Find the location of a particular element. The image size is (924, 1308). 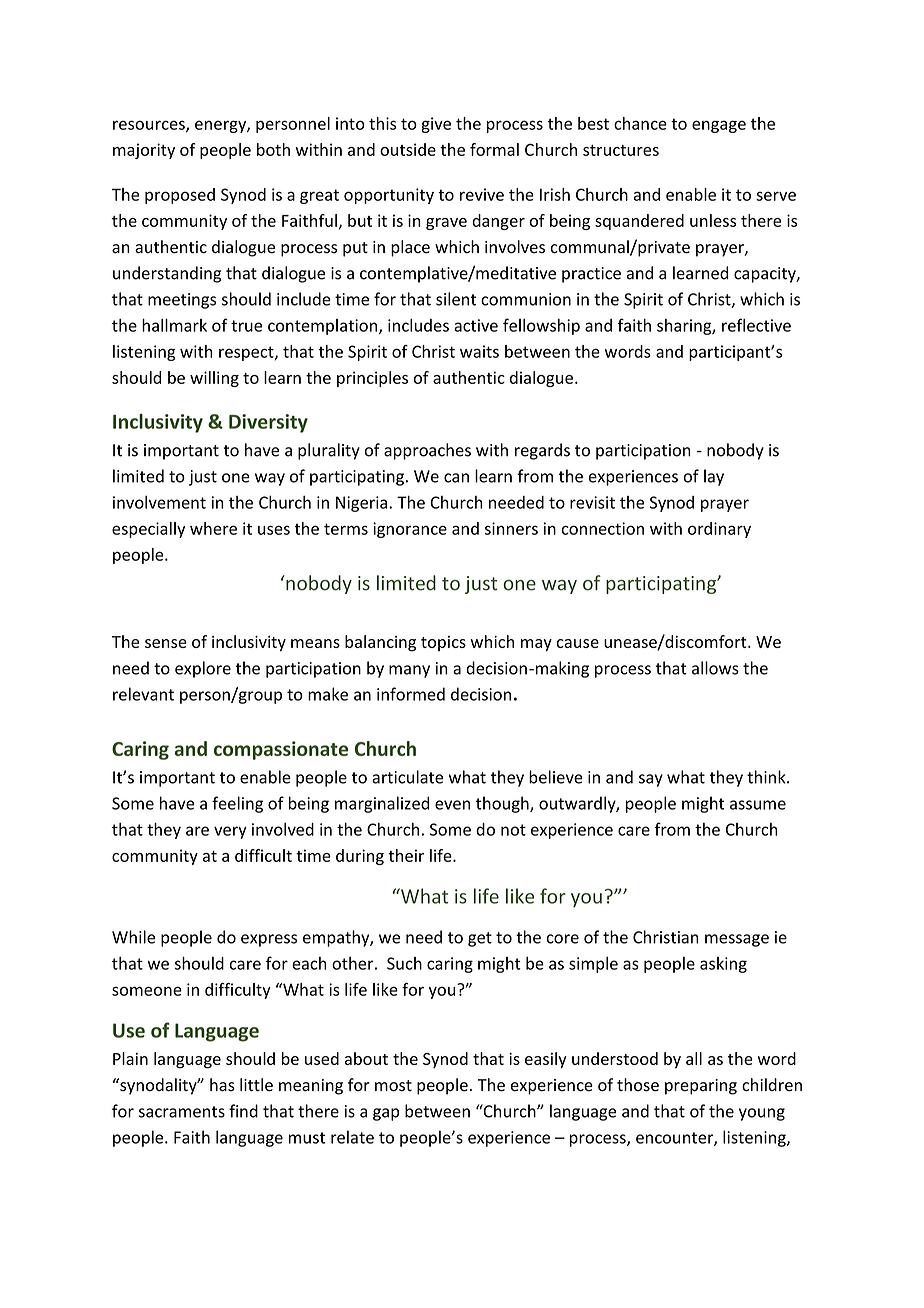

sense is located at coordinates (166, 643).
